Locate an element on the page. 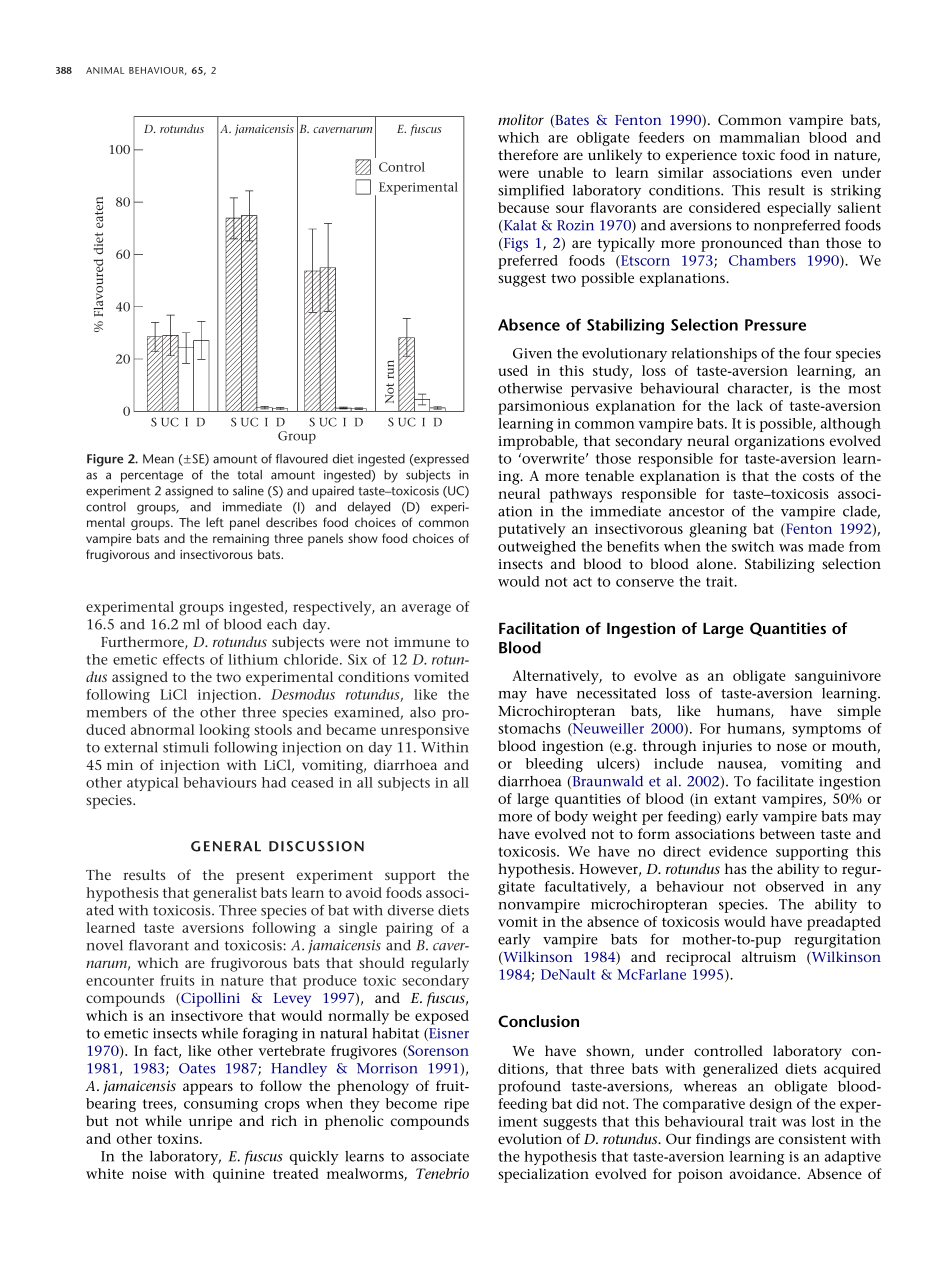 The width and height of the page is (952, 1271). toxins is located at coordinates (179, 1139).
